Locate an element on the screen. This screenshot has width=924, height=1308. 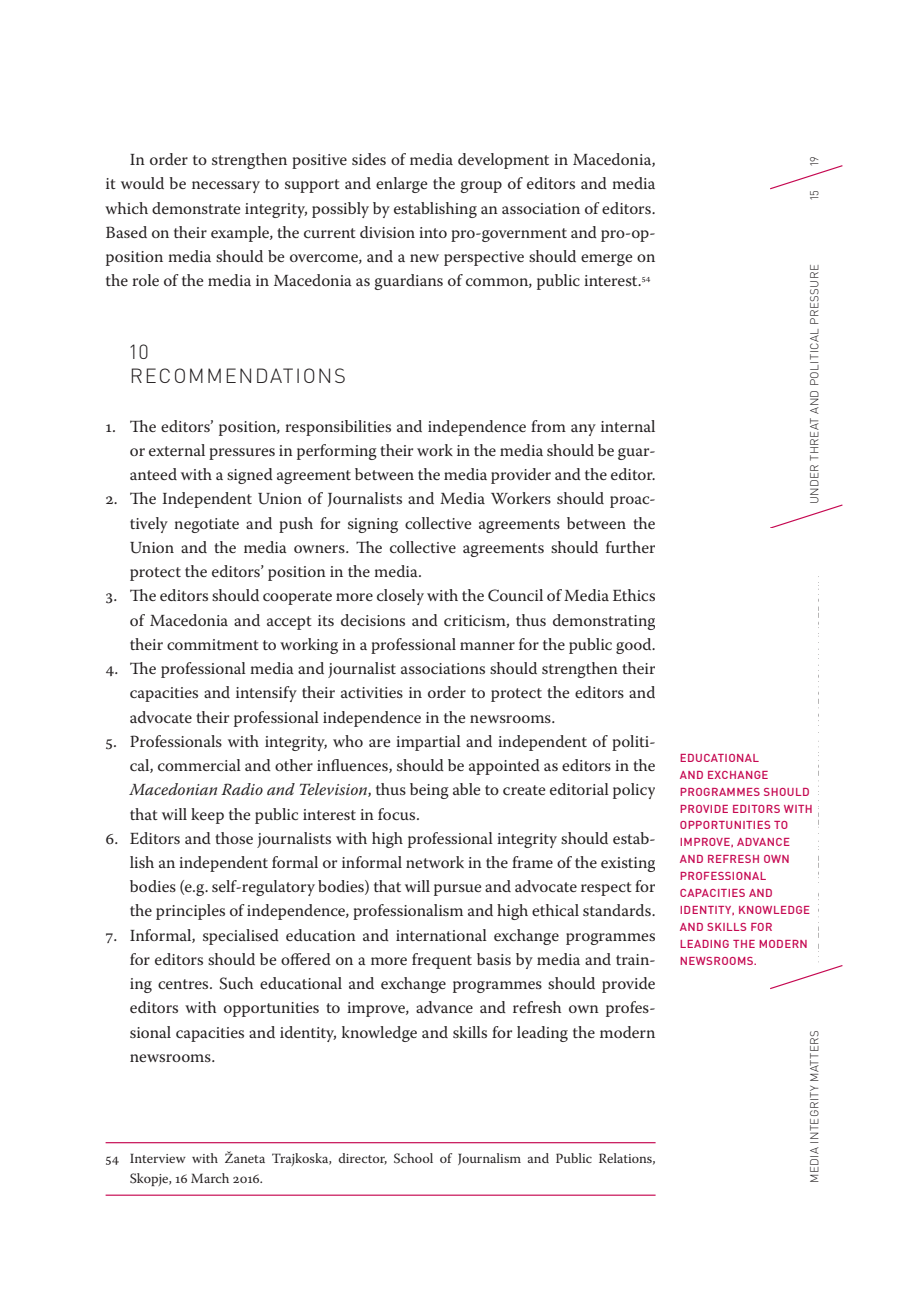
further is located at coordinates (630, 547).
